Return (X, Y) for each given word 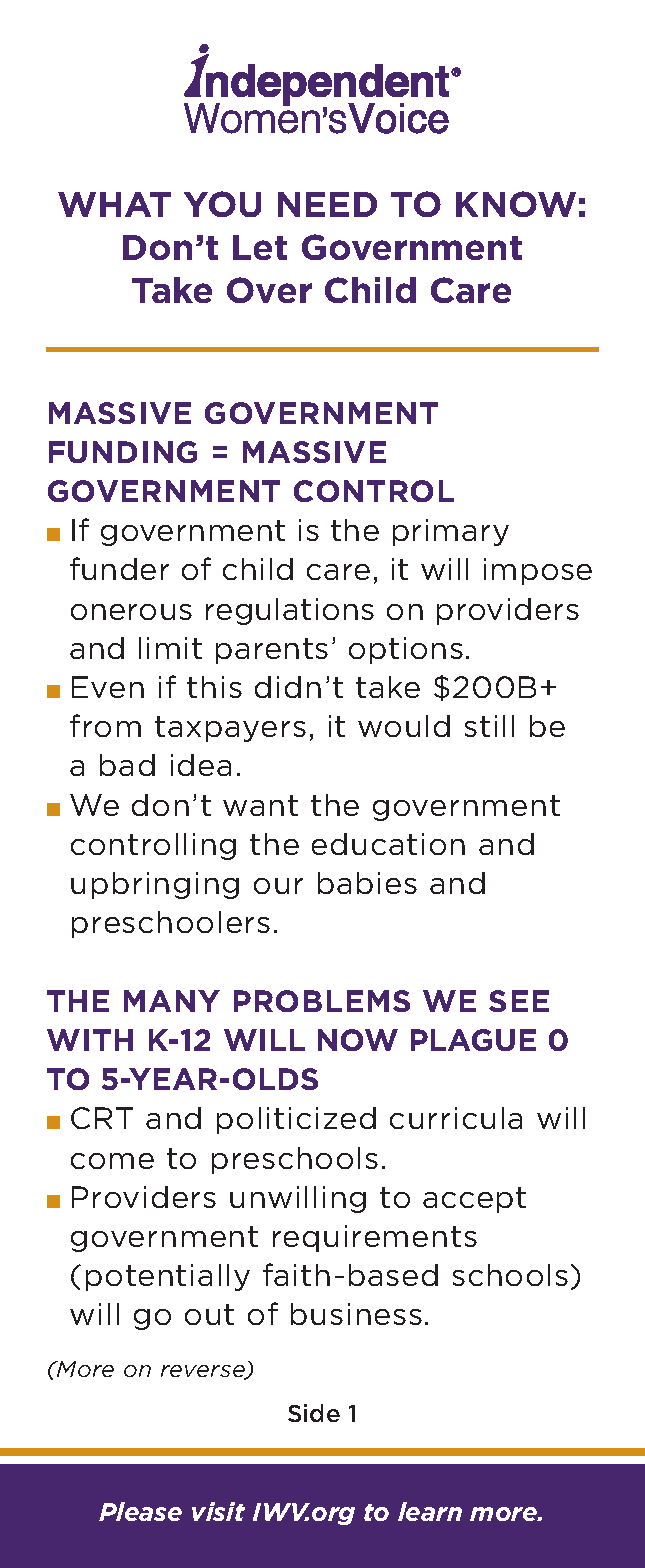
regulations (290, 611)
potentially (168, 1277)
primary (451, 532)
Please (140, 1511)
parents (272, 651)
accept (474, 1200)
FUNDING (123, 452)
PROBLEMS (322, 1001)
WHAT (114, 204)
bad (127, 765)
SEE (519, 1001)
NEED (327, 204)
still (489, 726)
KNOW (516, 204)
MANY (172, 1001)
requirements (375, 1238)
